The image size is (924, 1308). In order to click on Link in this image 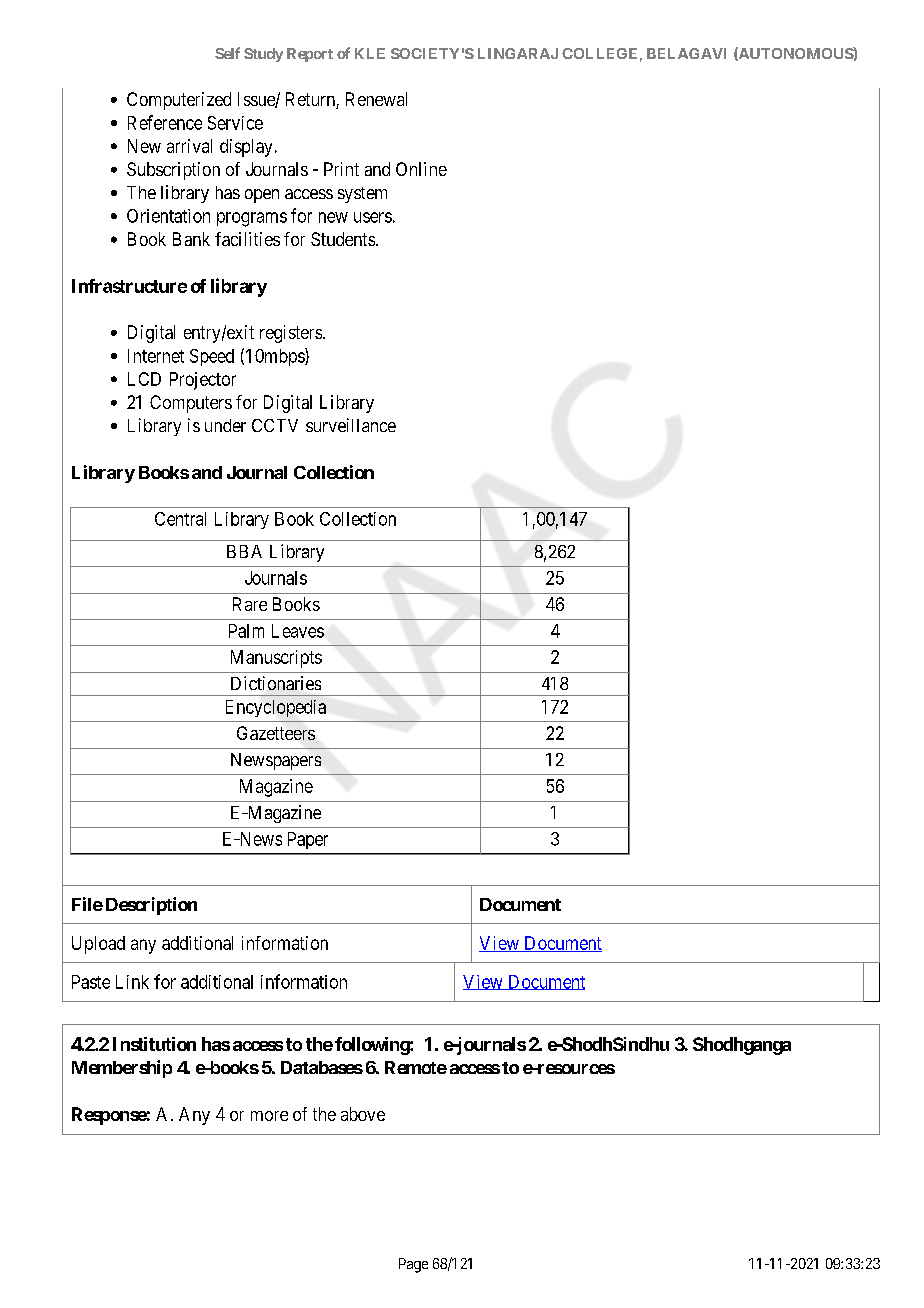, I will do `click(132, 982)`.
